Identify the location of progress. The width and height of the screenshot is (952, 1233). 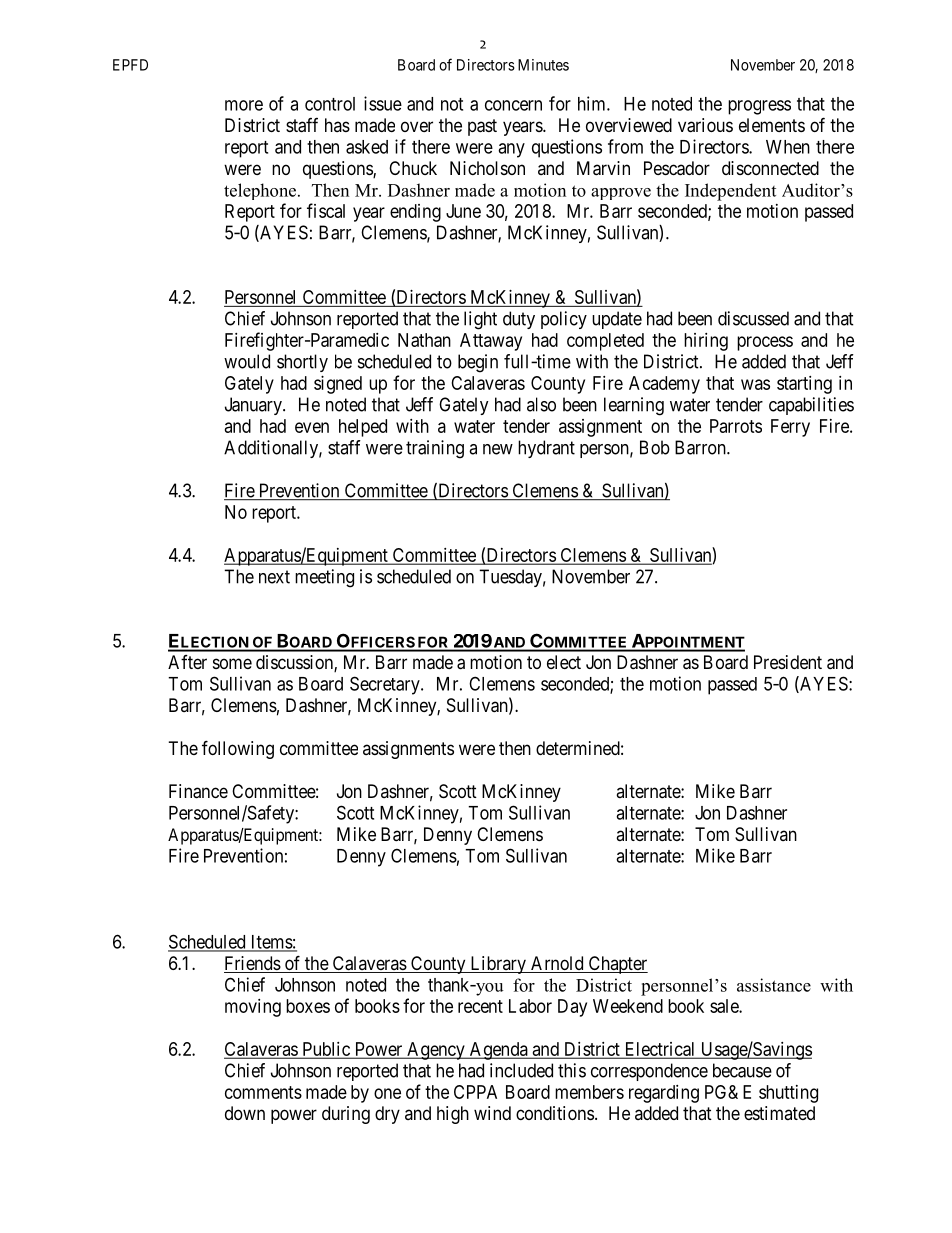
(759, 107).
